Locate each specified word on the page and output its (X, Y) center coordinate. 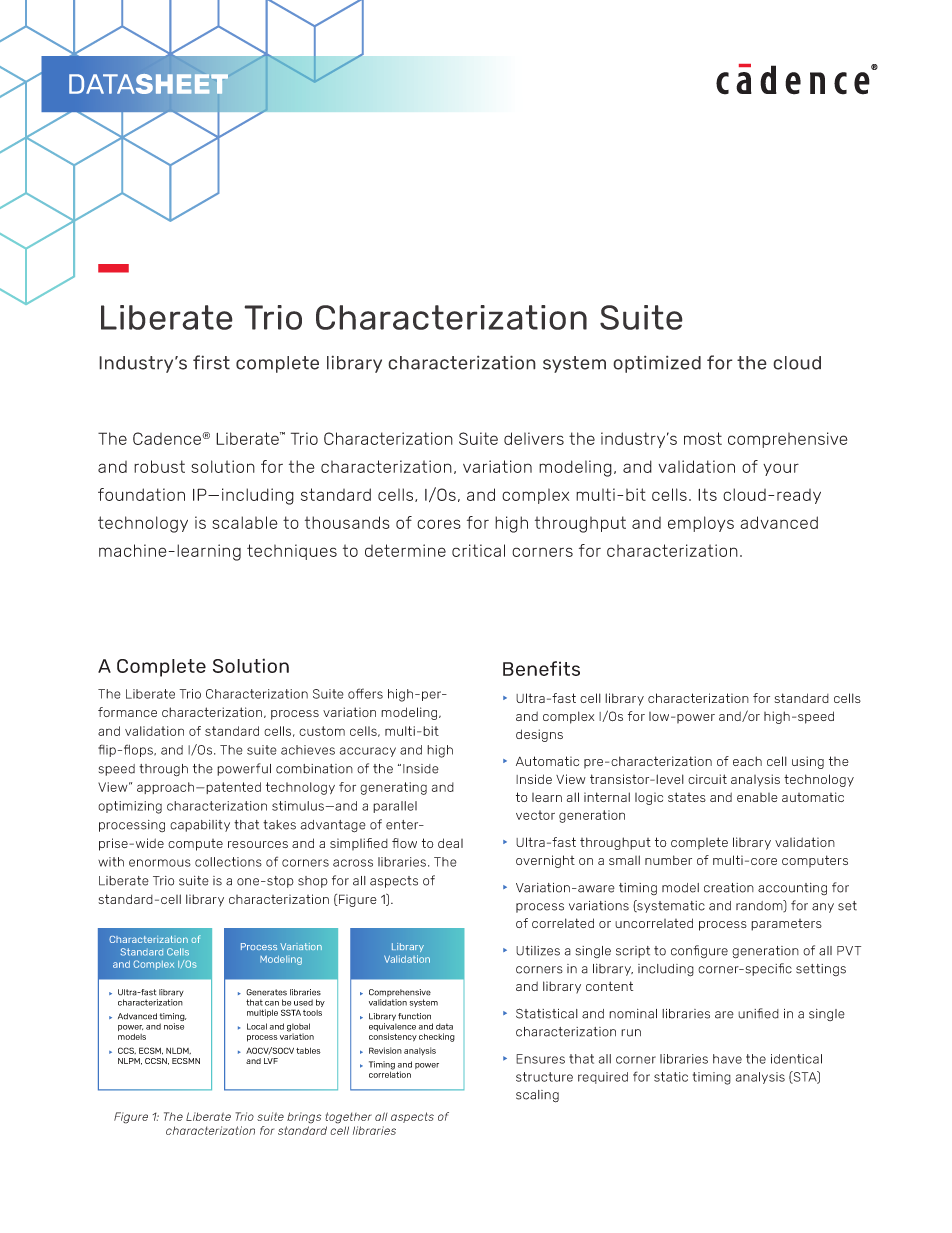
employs (701, 524)
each (747, 761)
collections (228, 862)
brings (304, 1118)
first (211, 362)
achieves (308, 750)
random (760, 906)
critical (478, 550)
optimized (657, 364)
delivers (534, 438)
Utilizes (538, 951)
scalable (245, 522)
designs (539, 735)
